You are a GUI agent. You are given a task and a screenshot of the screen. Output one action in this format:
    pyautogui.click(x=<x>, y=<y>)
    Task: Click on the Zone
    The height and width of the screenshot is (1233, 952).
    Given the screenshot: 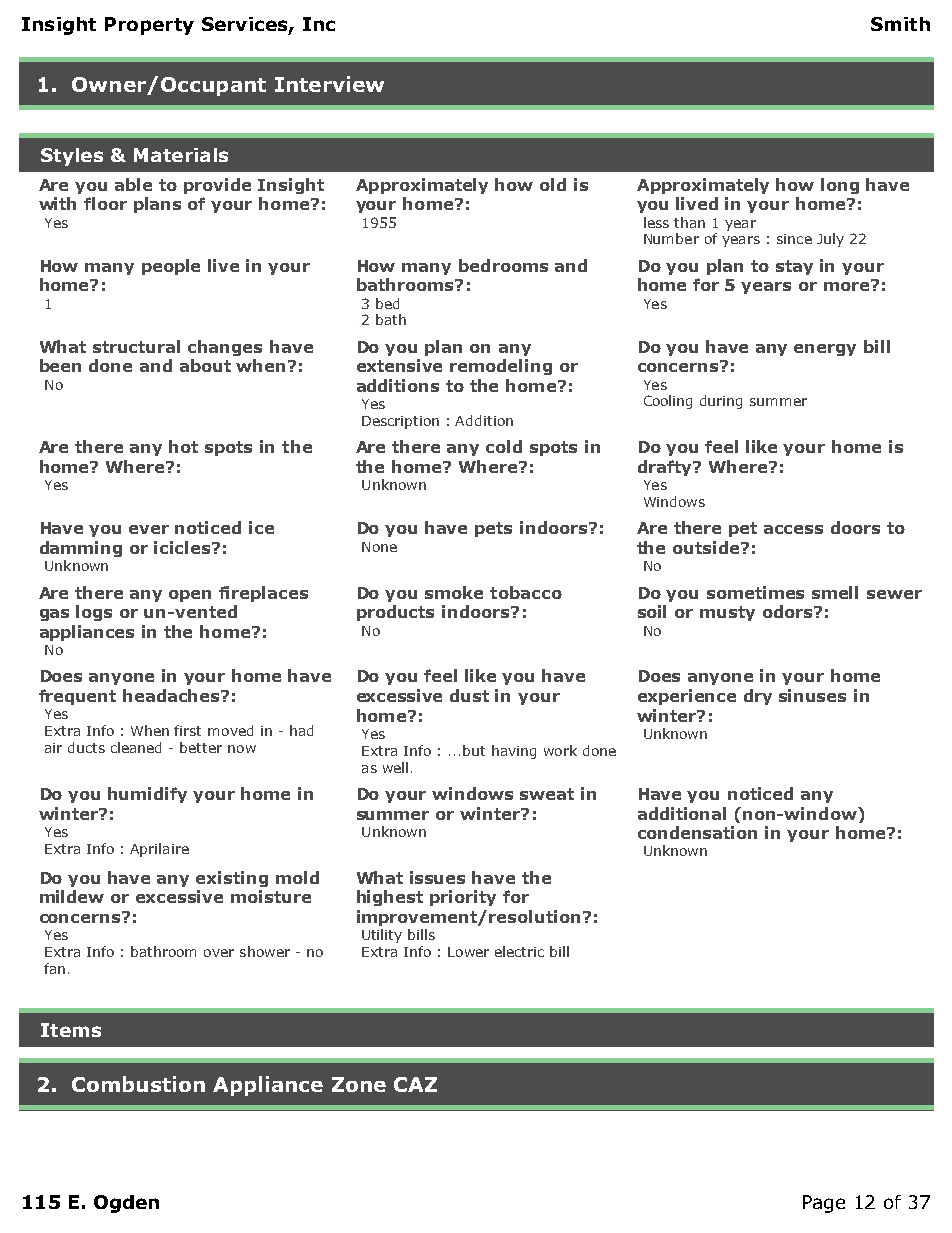 What is the action you would take?
    pyautogui.click(x=359, y=1084)
